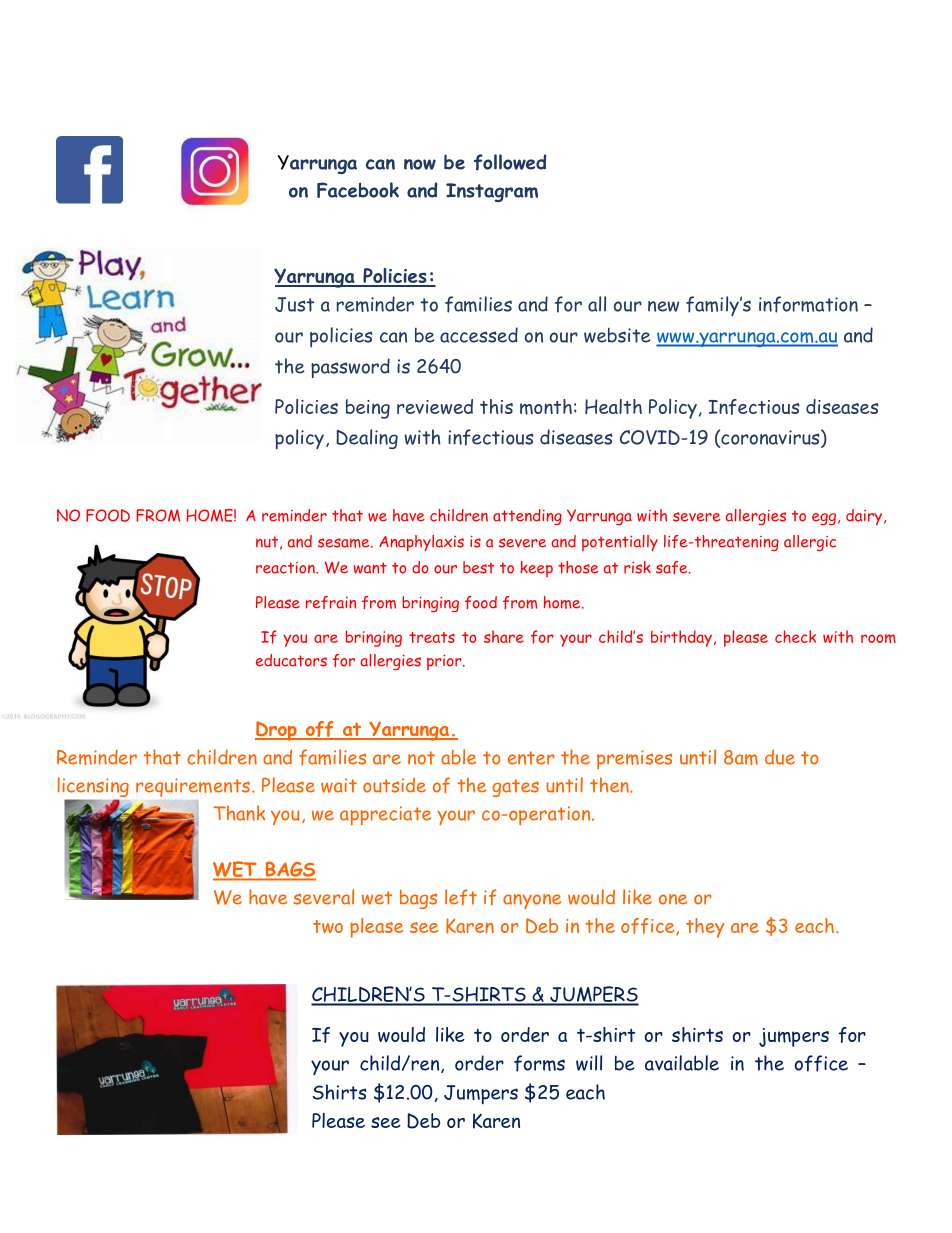 The image size is (952, 1233). Describe the element at coordinates (358, 190) in the screenshot. I see `Facebook` at that location.
